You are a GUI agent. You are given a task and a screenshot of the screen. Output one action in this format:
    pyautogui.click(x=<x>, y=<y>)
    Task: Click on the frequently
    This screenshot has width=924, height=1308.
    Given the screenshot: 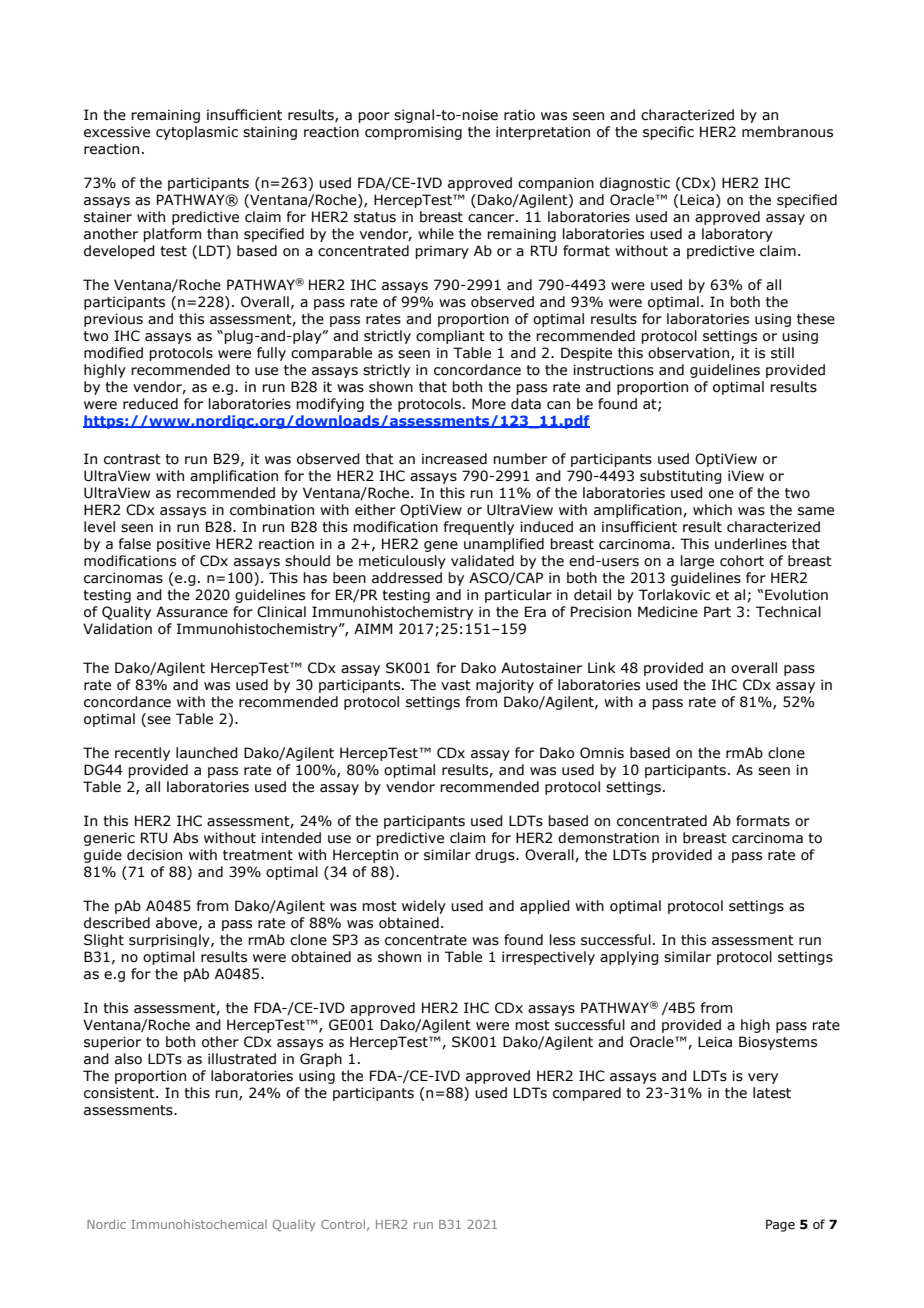 What is the action you would take?
    pyautogui.click(x=479, y=528)
